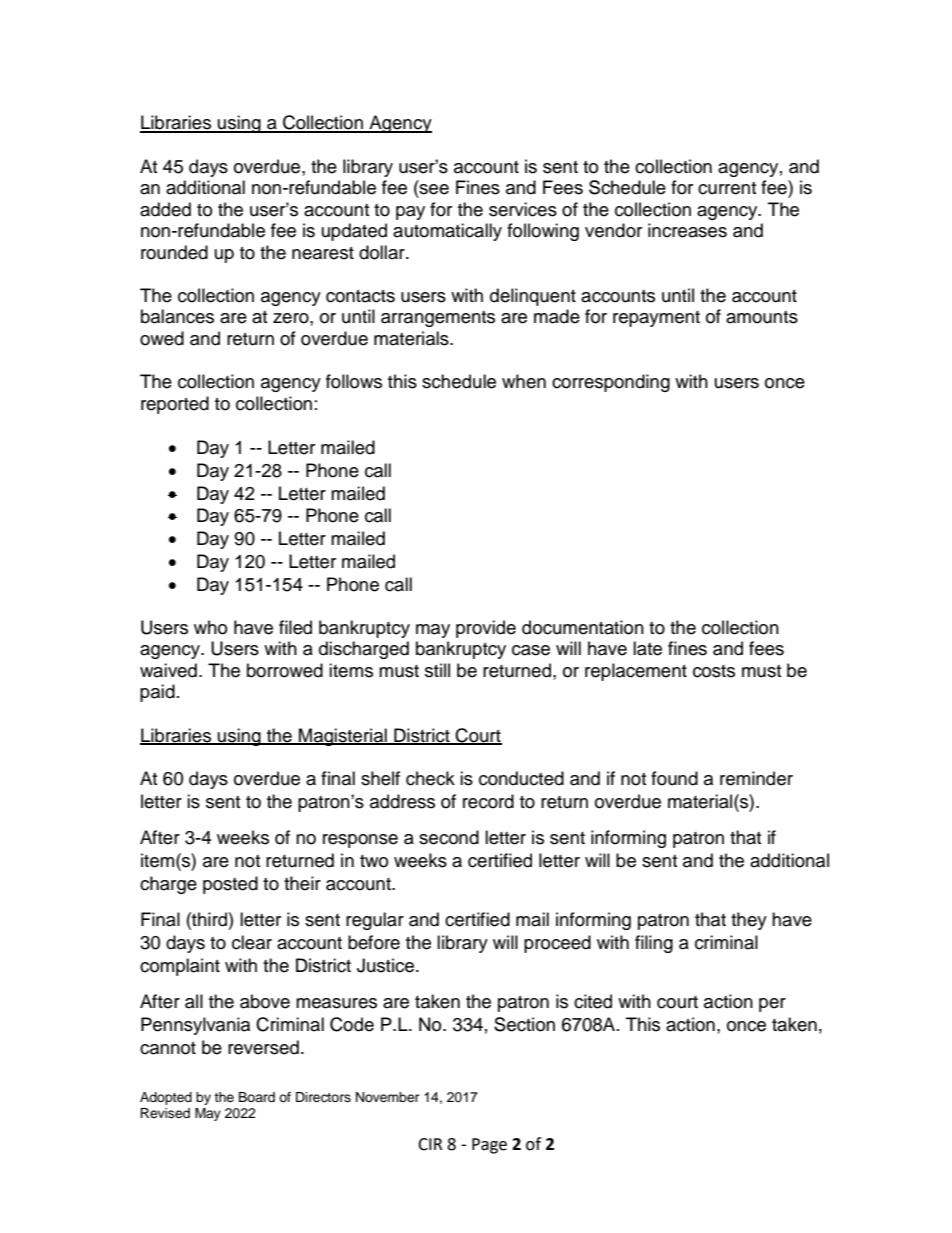  What do you see at coordinates (437, 670) in the screenshot?
I see `still` at bounding box center [437, 670].
